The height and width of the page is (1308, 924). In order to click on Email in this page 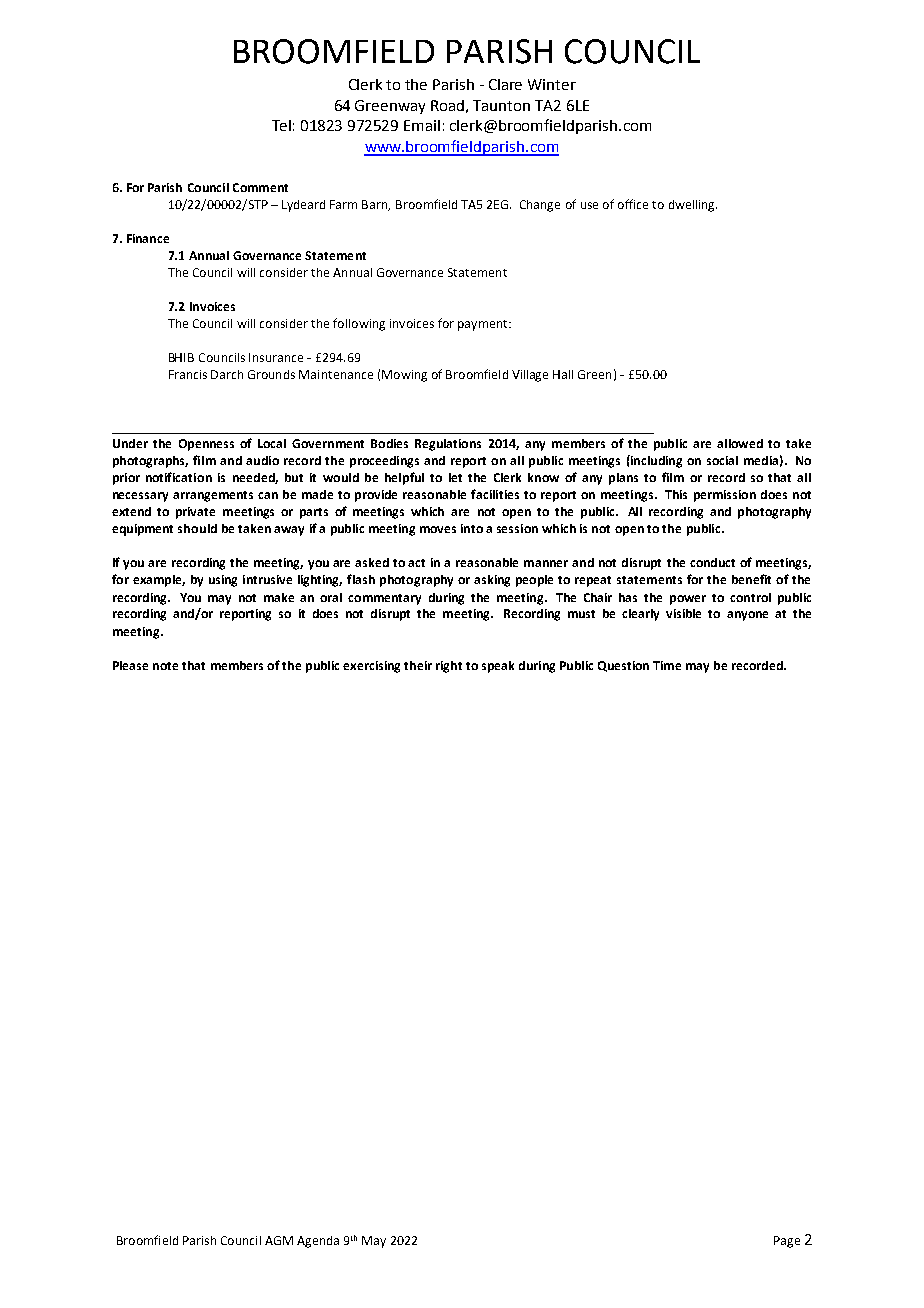, I will do `click(422, 125)`.
